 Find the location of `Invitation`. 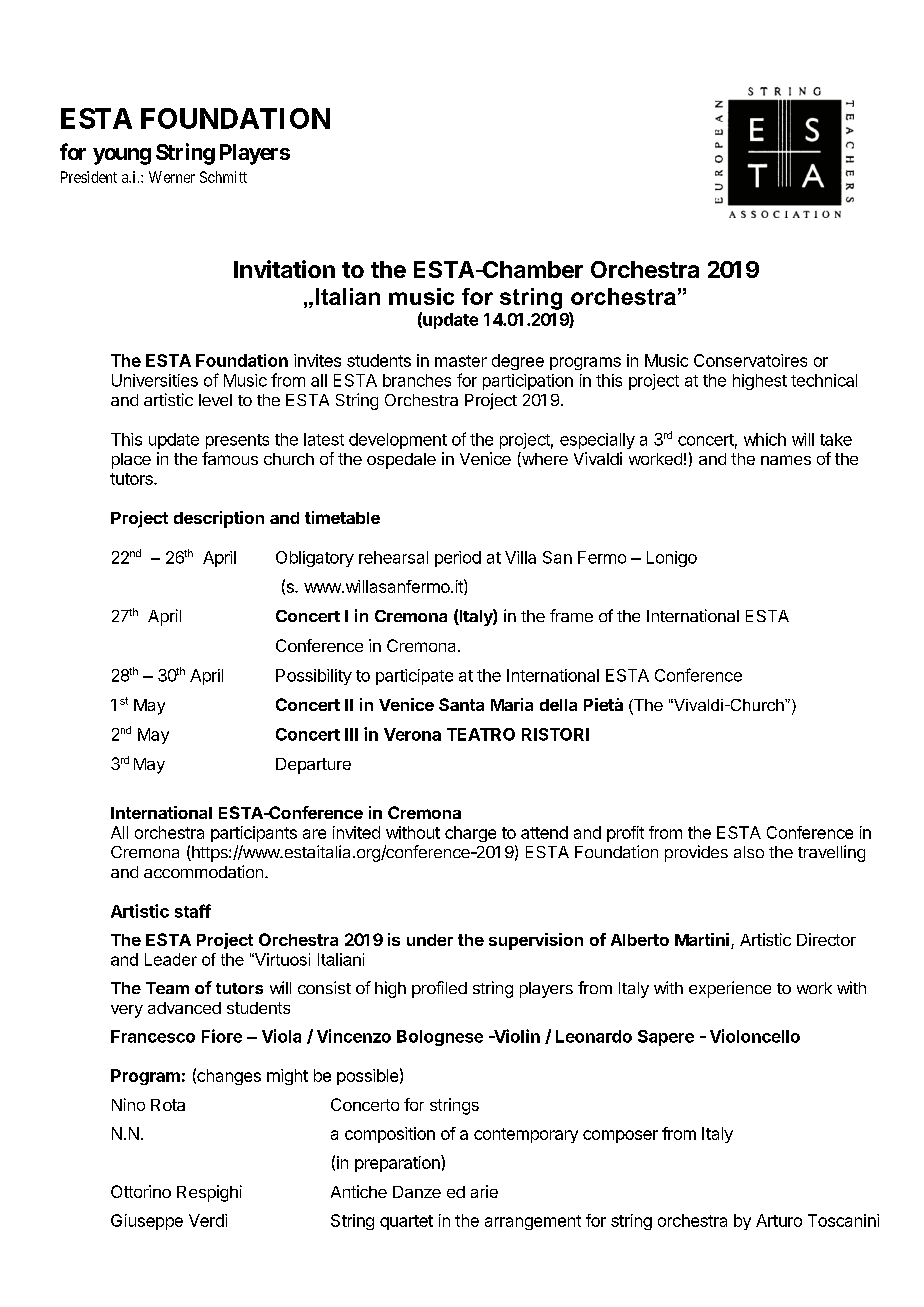

Invitation is located at coordinates (284, 269).
